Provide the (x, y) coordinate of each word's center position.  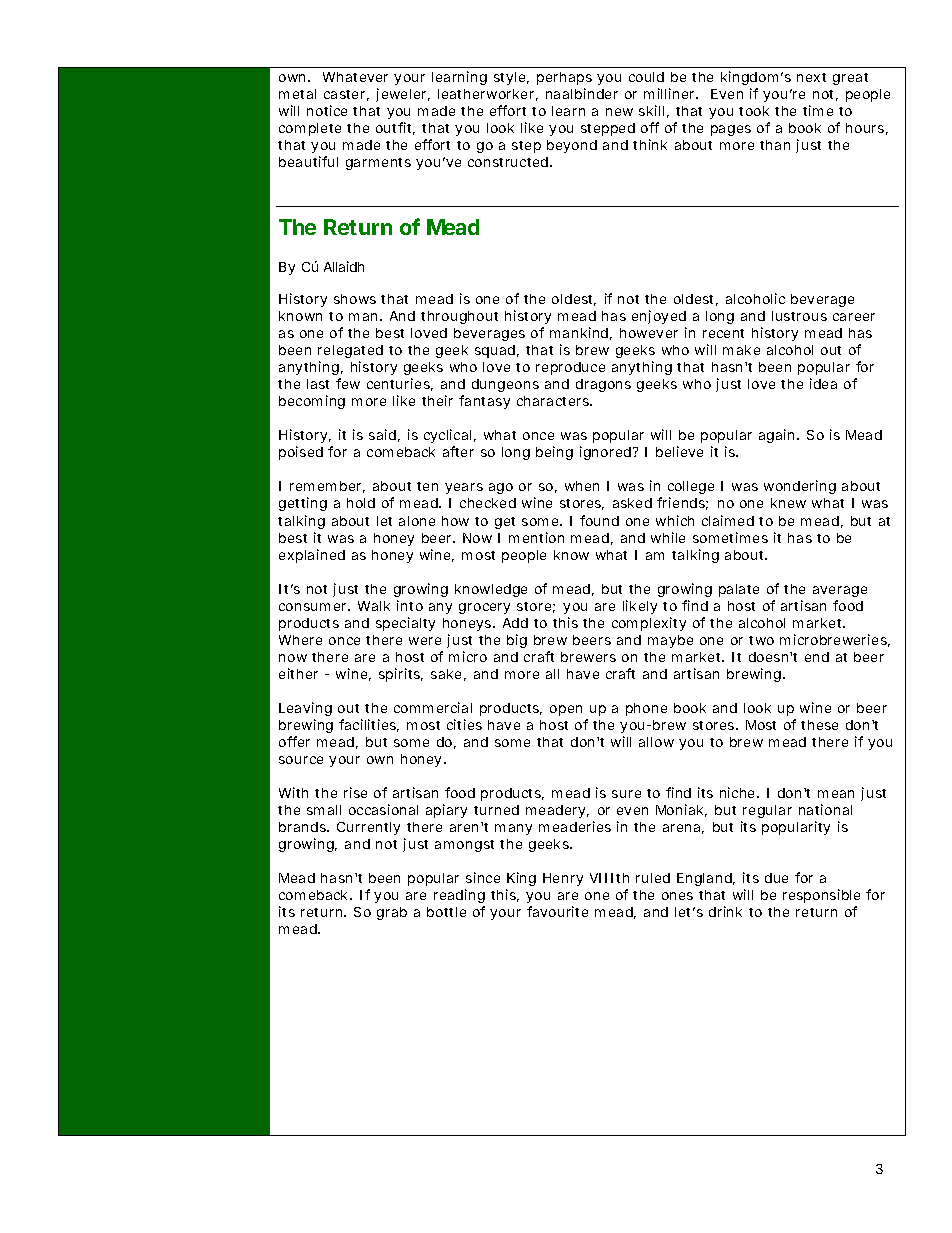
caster (346, 95)
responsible (821, 896)
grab (392, 913)
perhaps (564, 78)
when (582, 486)
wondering (800, 487)
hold (361, 503)
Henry (563, 879)
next (811, 77)
